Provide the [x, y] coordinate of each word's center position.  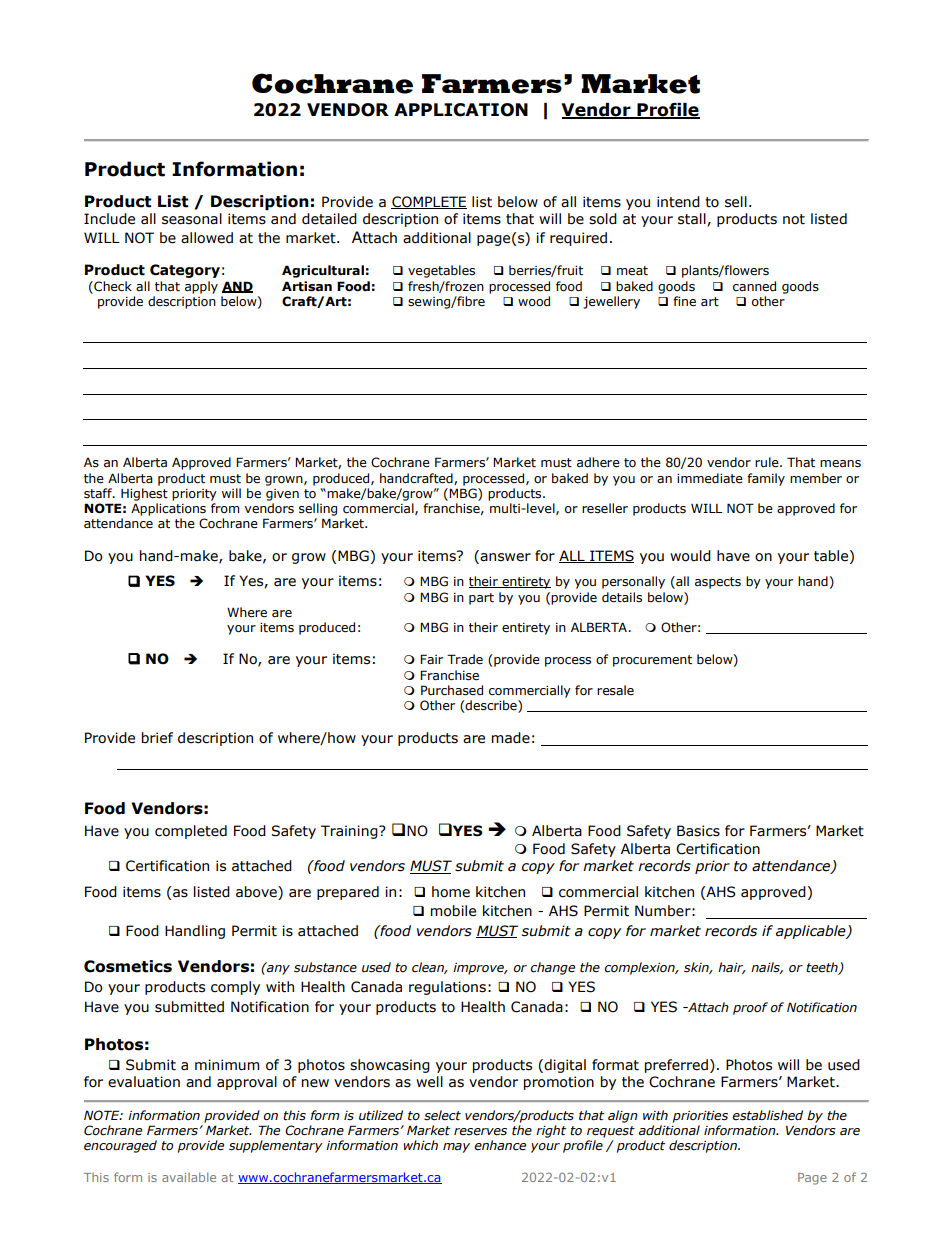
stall [693, 219]
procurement [652, 661]
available [189, 1177]
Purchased [452, 690]
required [578, 239]
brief [157, 738]
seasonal [192, 219]
